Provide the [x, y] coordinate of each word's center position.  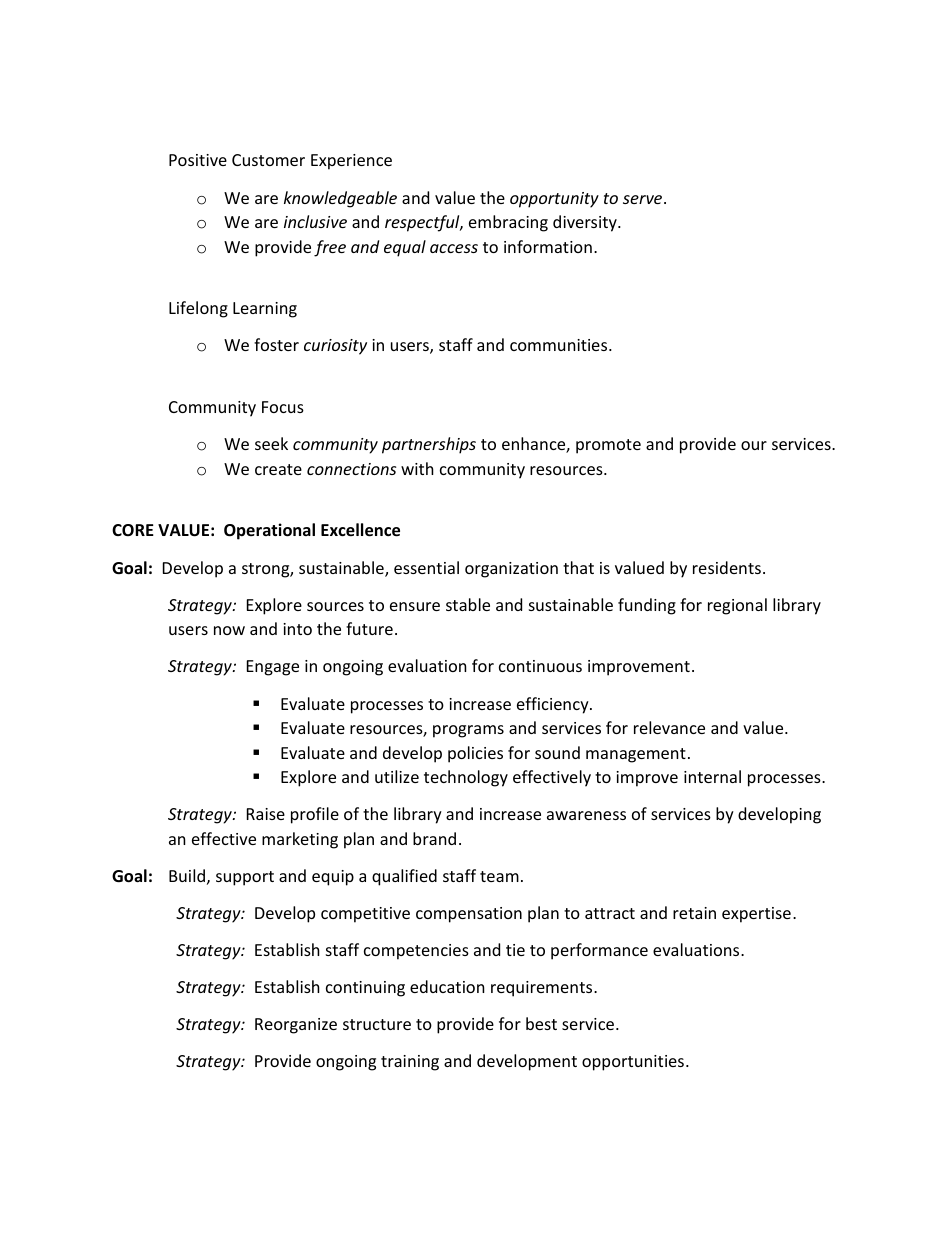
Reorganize [296, 1026]
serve [644, 199]
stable [468, 604]
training [410, 1063]
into [297, 629]
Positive [198, 160]
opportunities [633, 1063]
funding [647, 606]
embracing [508, 223]
